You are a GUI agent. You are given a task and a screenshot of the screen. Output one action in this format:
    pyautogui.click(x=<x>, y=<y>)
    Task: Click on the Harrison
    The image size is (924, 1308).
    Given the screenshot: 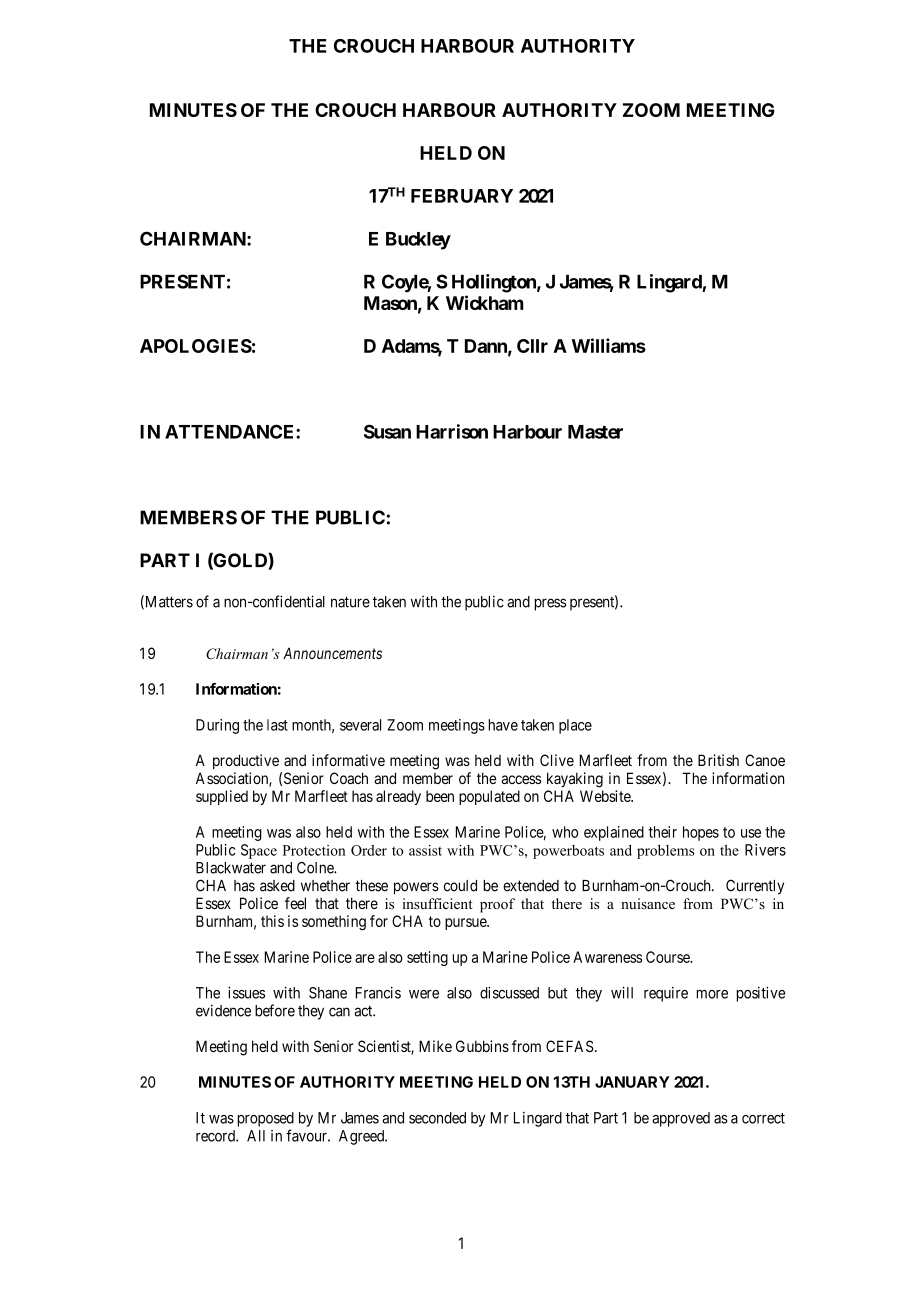 What is the action you would take?
    pyautogui.click(x=452, y=431)
